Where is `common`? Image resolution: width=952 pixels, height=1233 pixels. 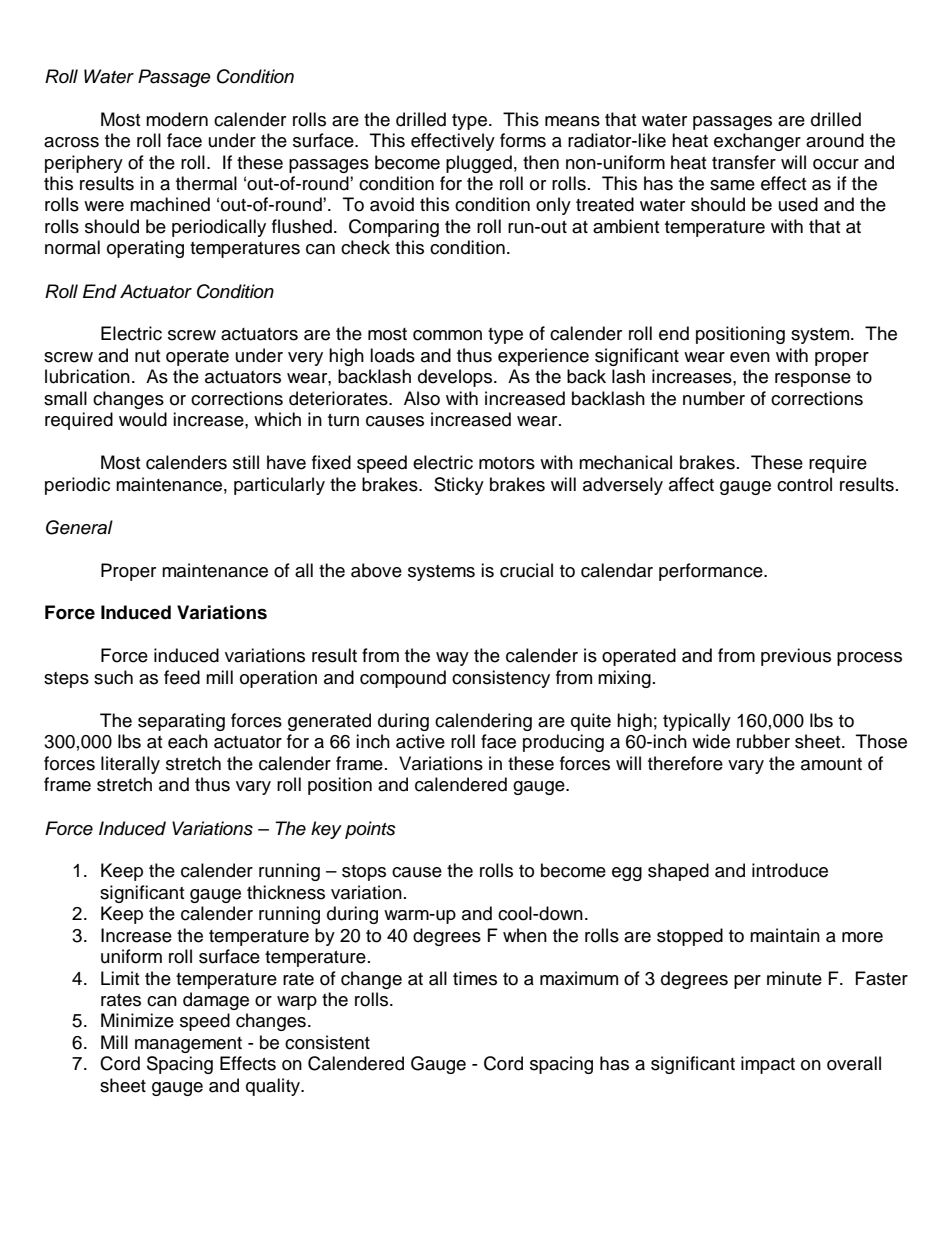
common is located at coordinates (447, 335).
